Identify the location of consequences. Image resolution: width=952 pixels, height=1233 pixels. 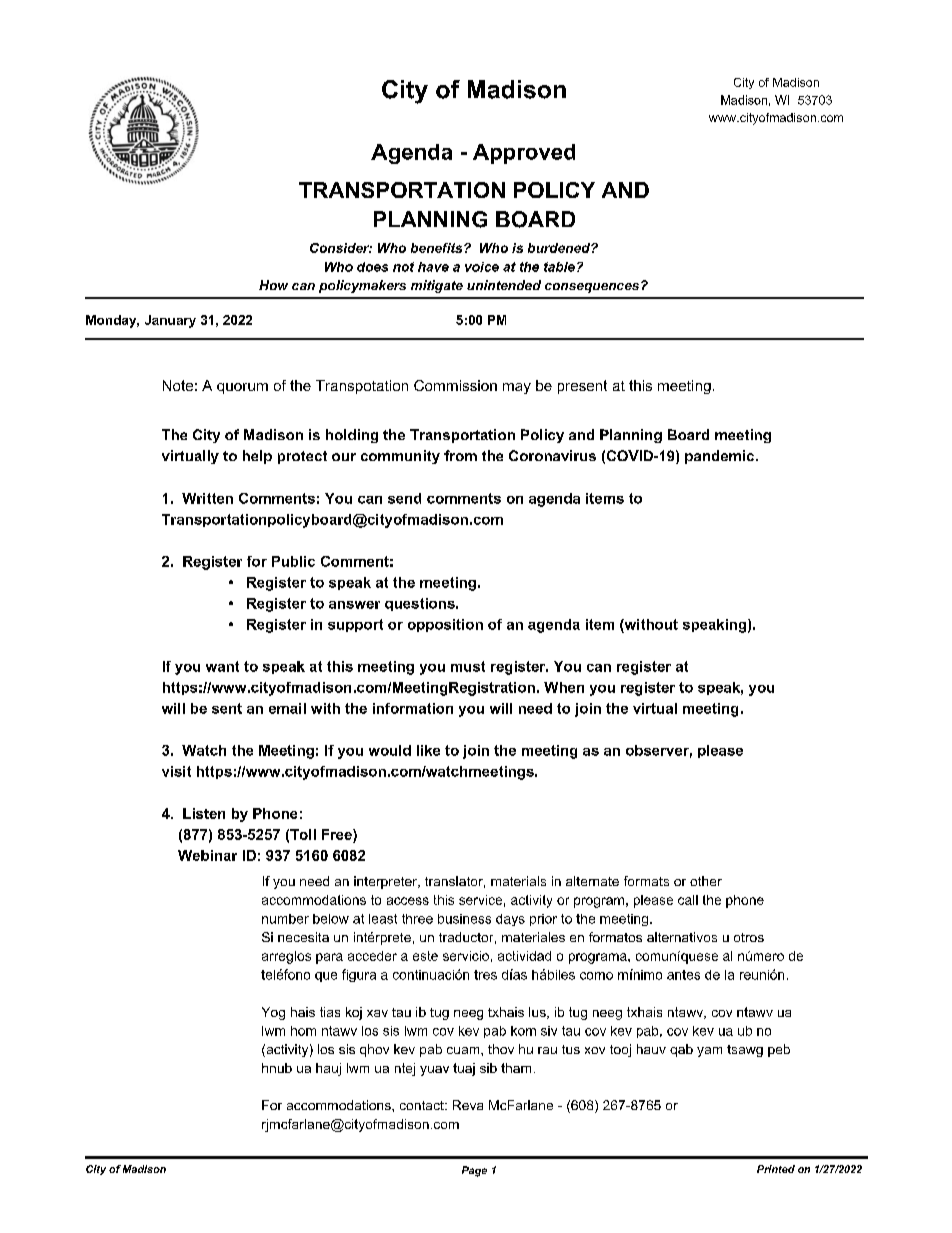
(593, 287).
